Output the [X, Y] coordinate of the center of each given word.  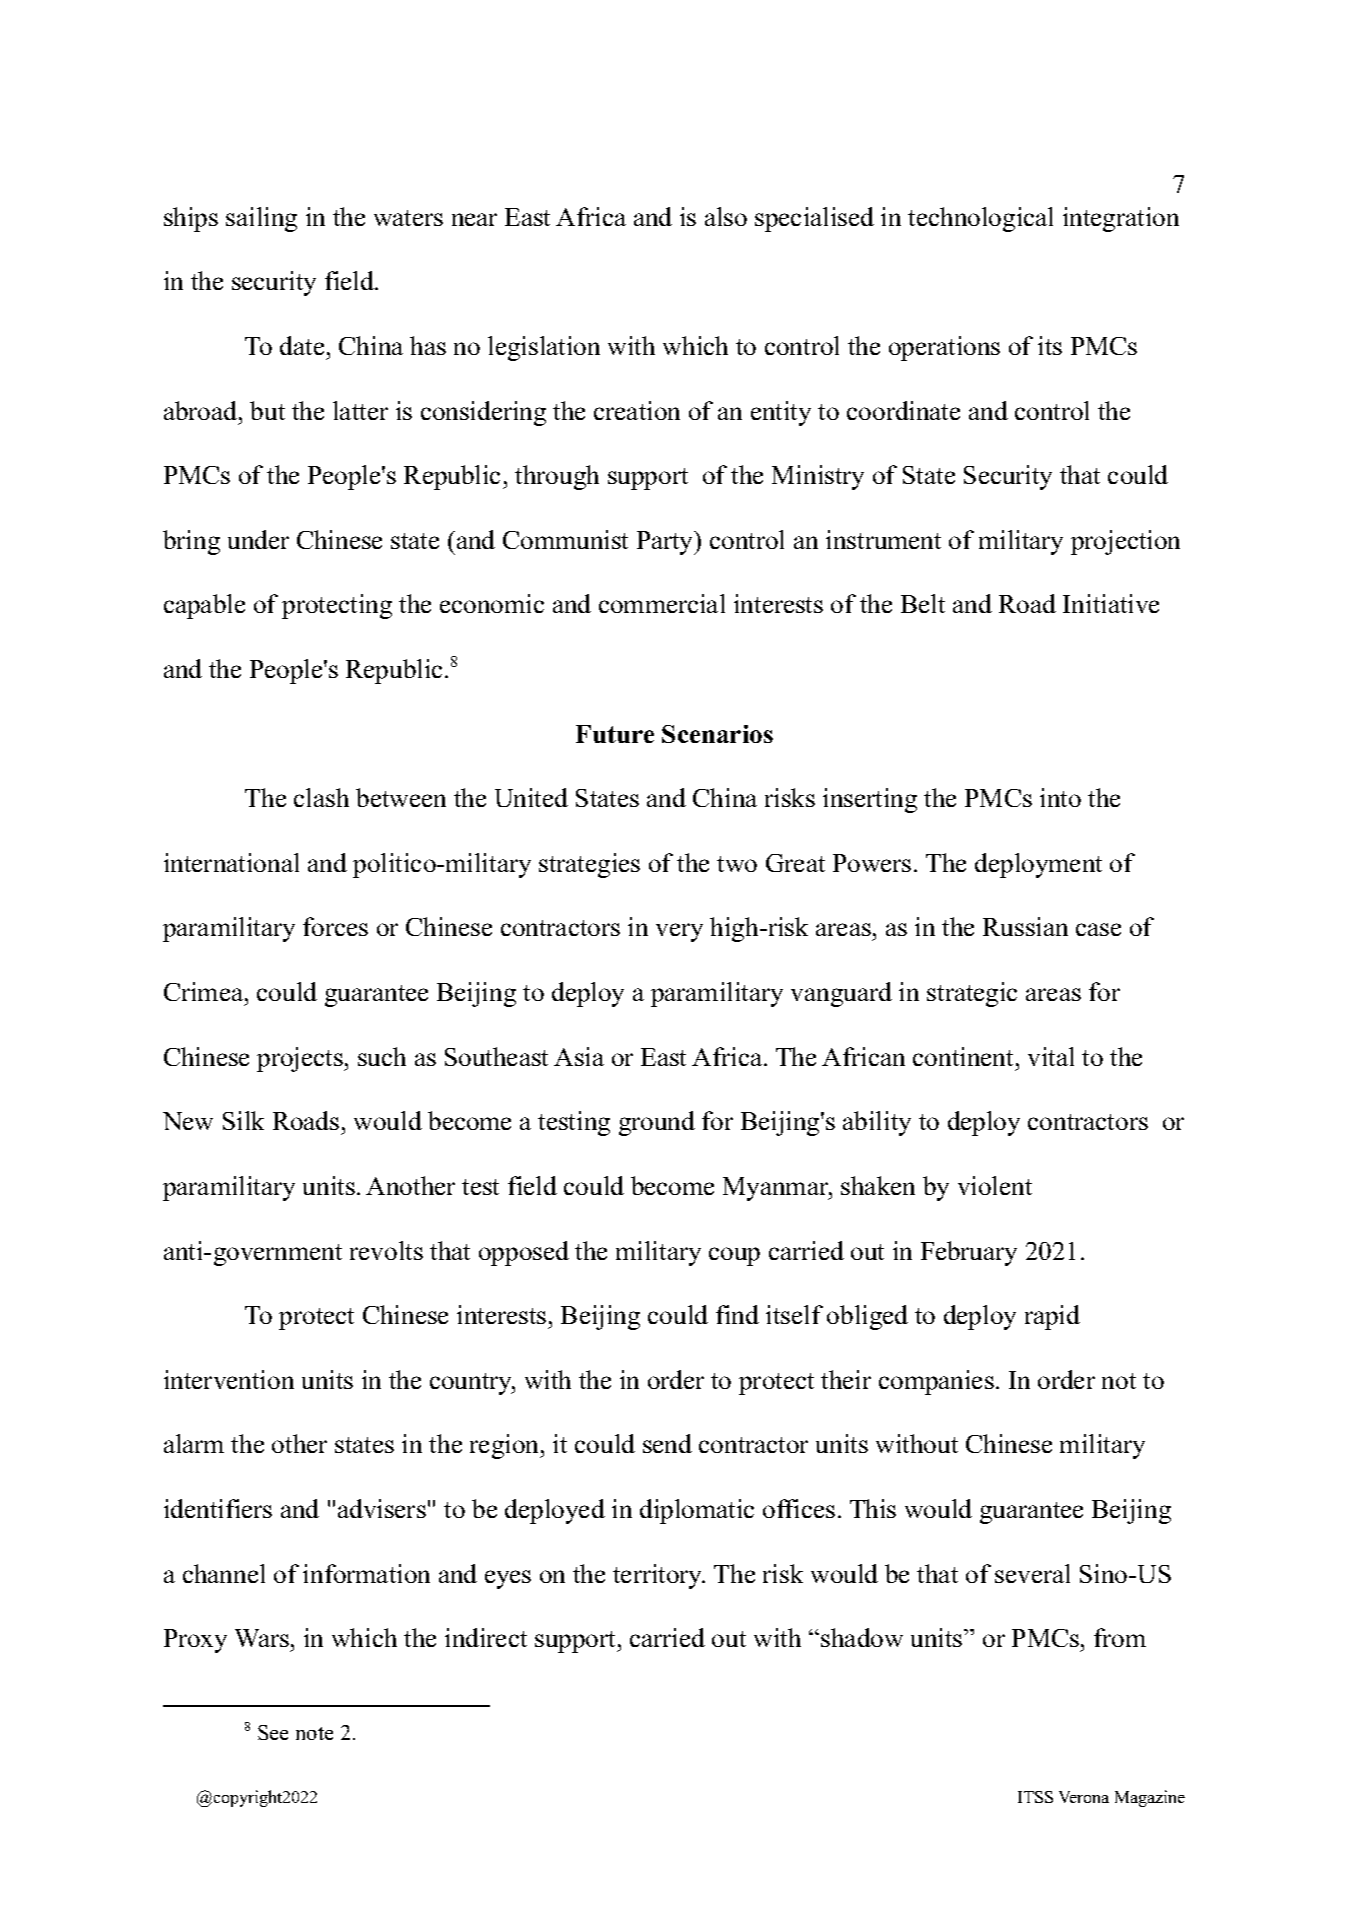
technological [980, 219]
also [726, 216]
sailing [261, 219]
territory [658, 1576]
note [314, 1733]
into [1060, 797]
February [969, 1253]
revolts [386, 1250]
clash [321, 797]
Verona [1084, 1797]
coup [734, 1256]
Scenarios [717, 734]
